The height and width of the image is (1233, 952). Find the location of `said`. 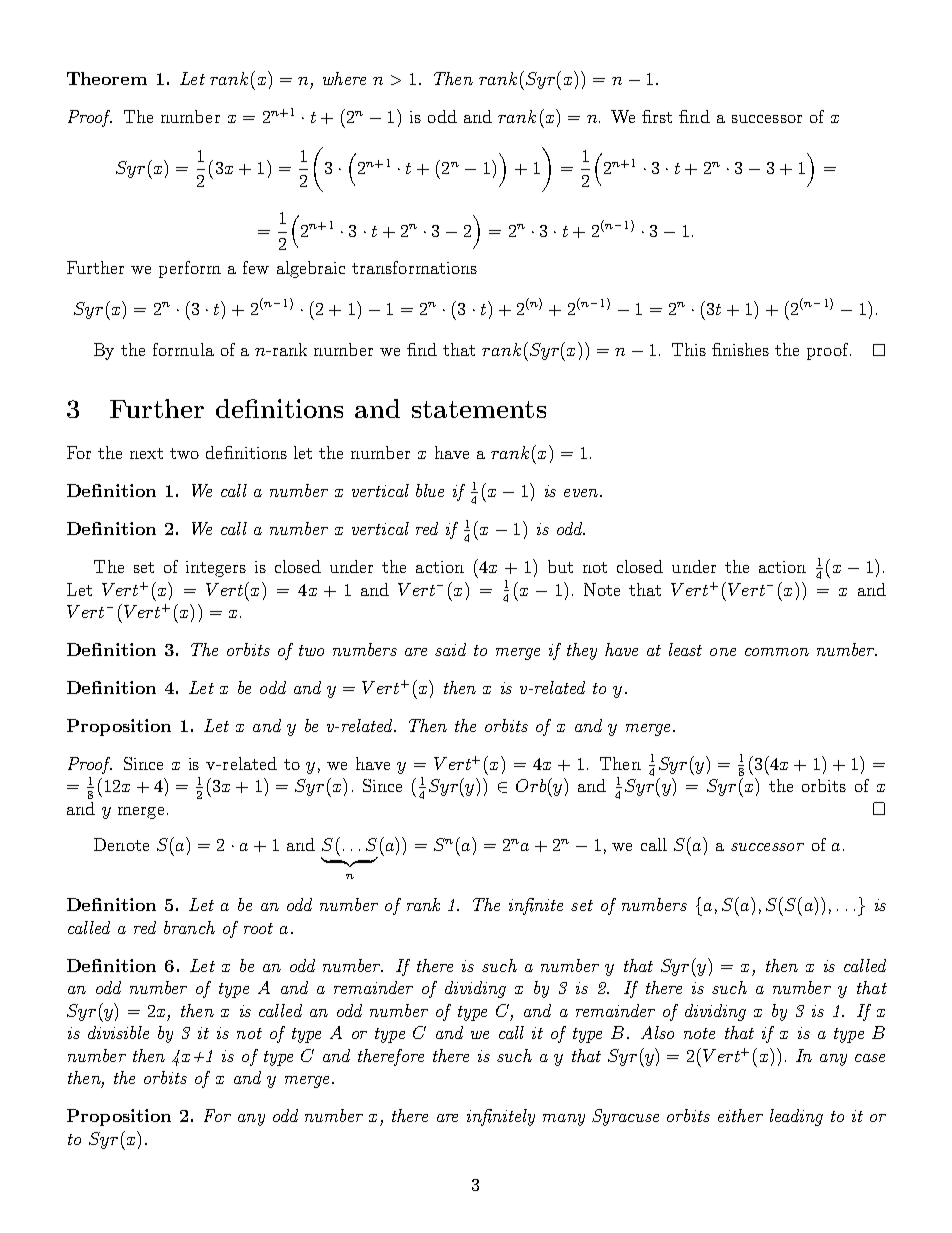

said is located at coordinates (450, 649).
